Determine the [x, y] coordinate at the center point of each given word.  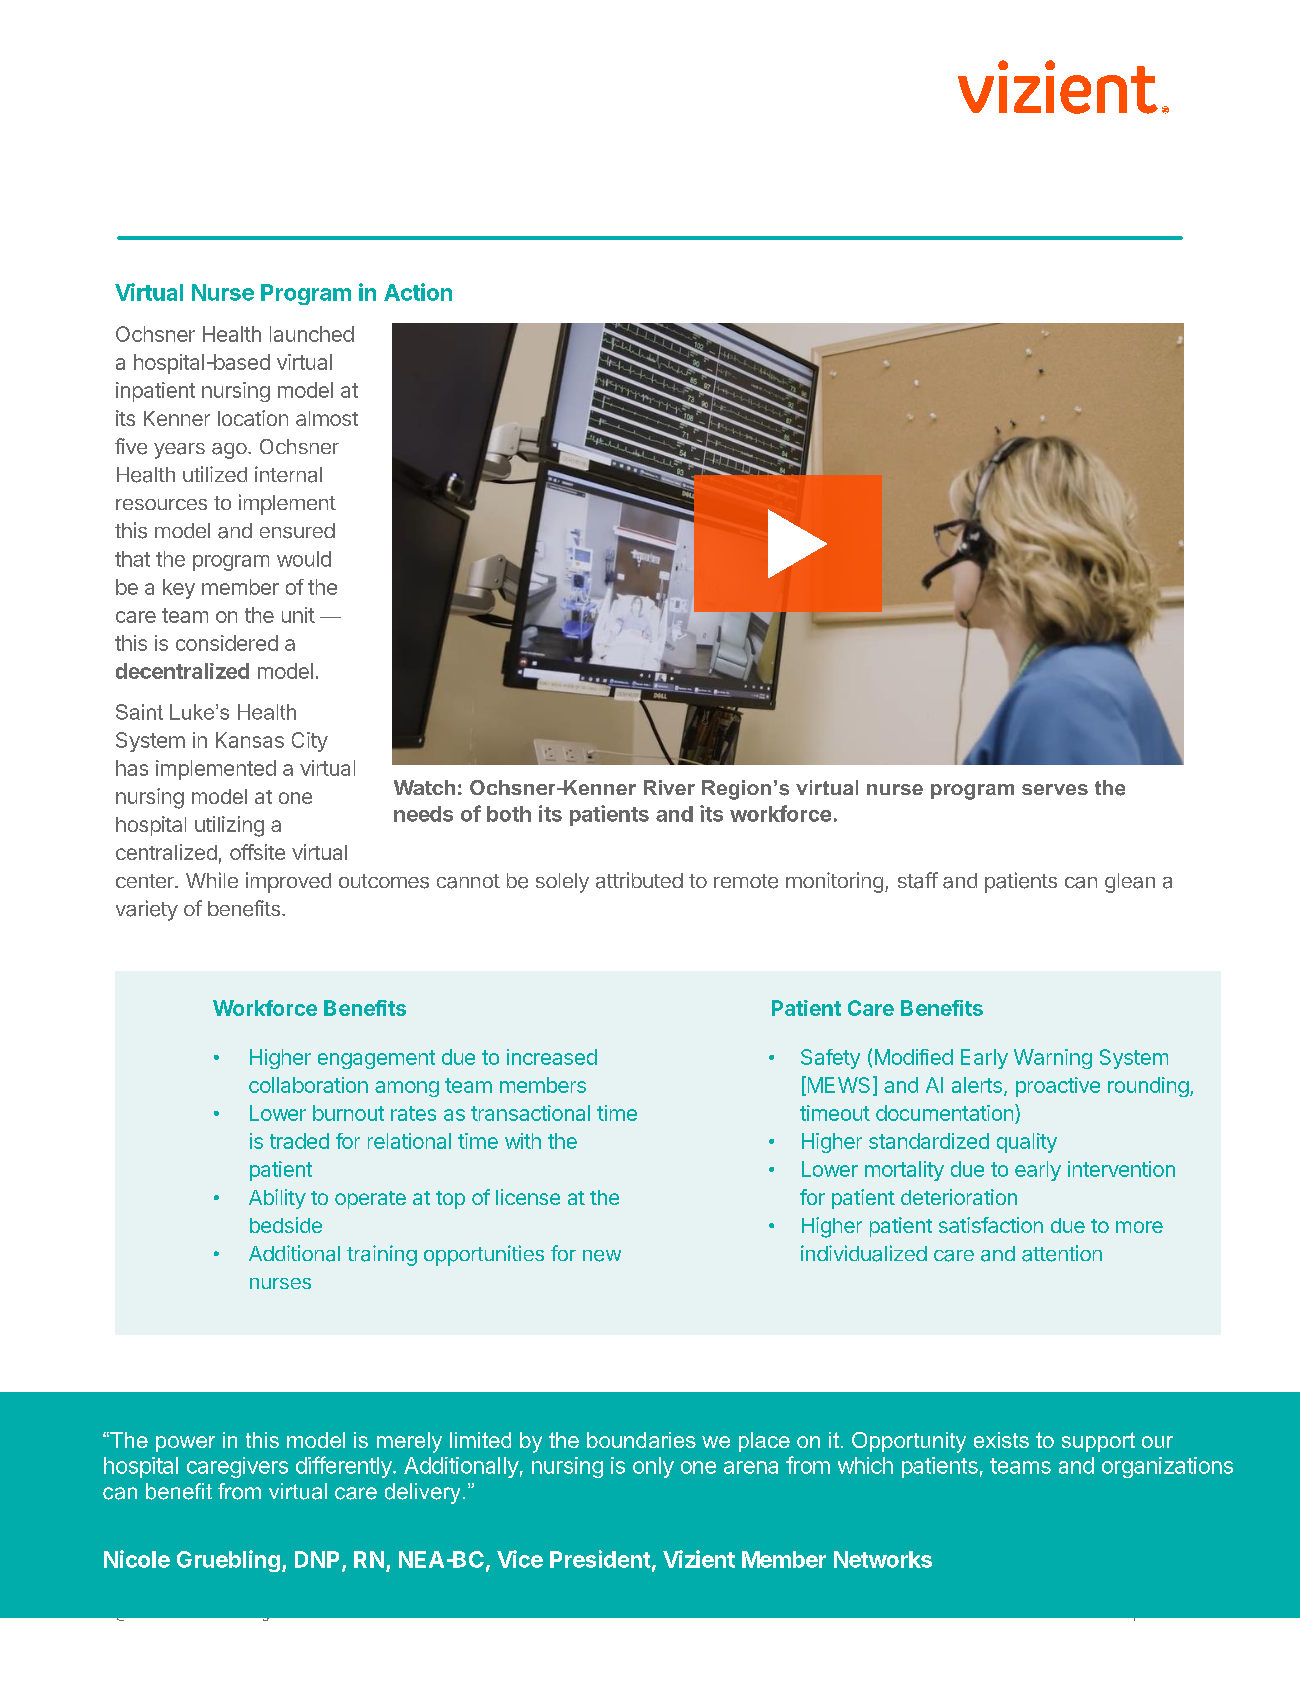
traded [299, 1141]
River [669, 787]
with [523, 1141]
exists [1001, 1440]
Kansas [250, 740]
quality [1027, 1143]
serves [1055, 789]
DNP [317, 1559]
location [253, 418]
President [600, 1559]
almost [327, 418]
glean [1130, 883]
